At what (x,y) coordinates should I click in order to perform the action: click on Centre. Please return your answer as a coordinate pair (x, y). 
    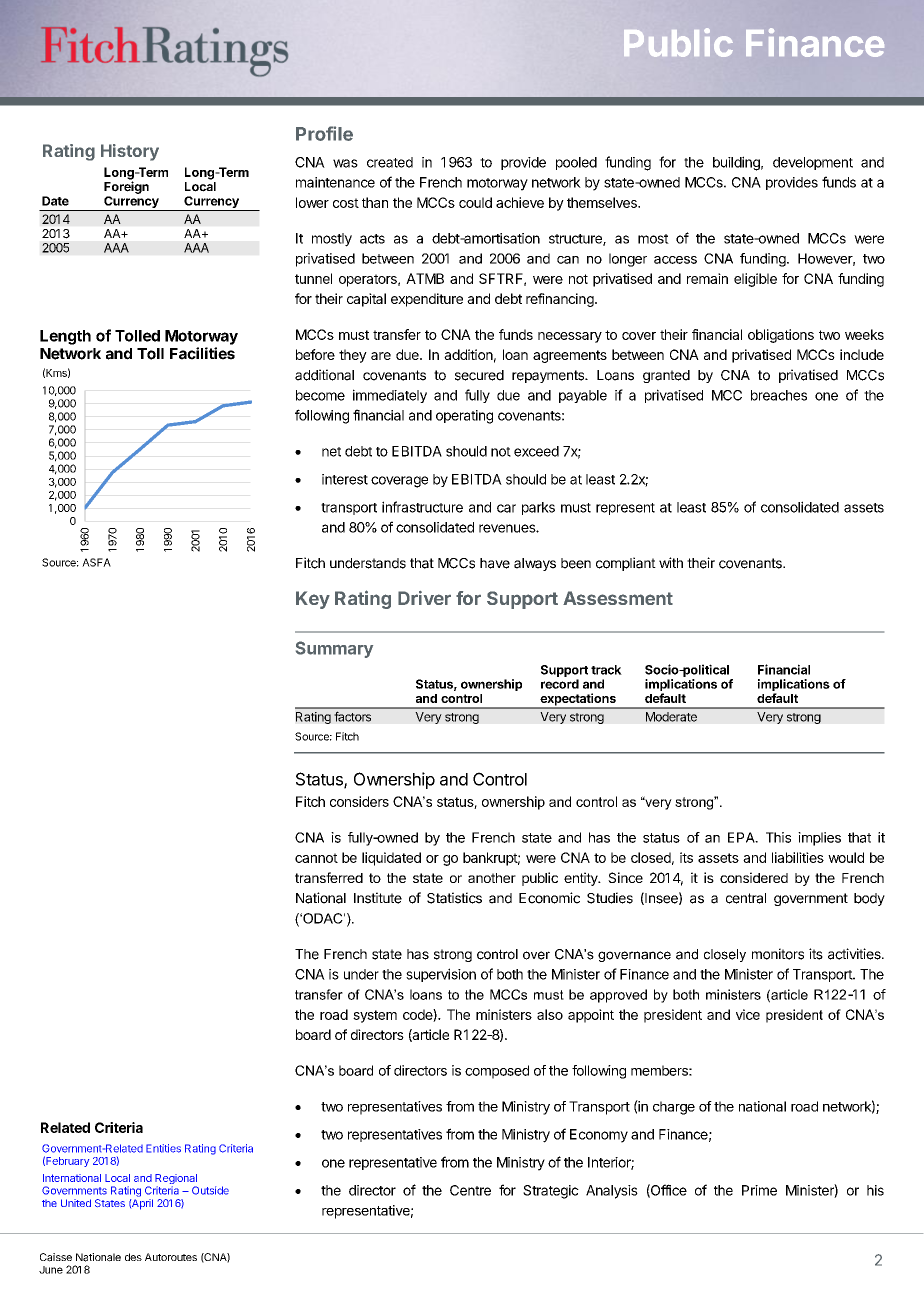
    Looking at the image, I should click on (470, 1190).
